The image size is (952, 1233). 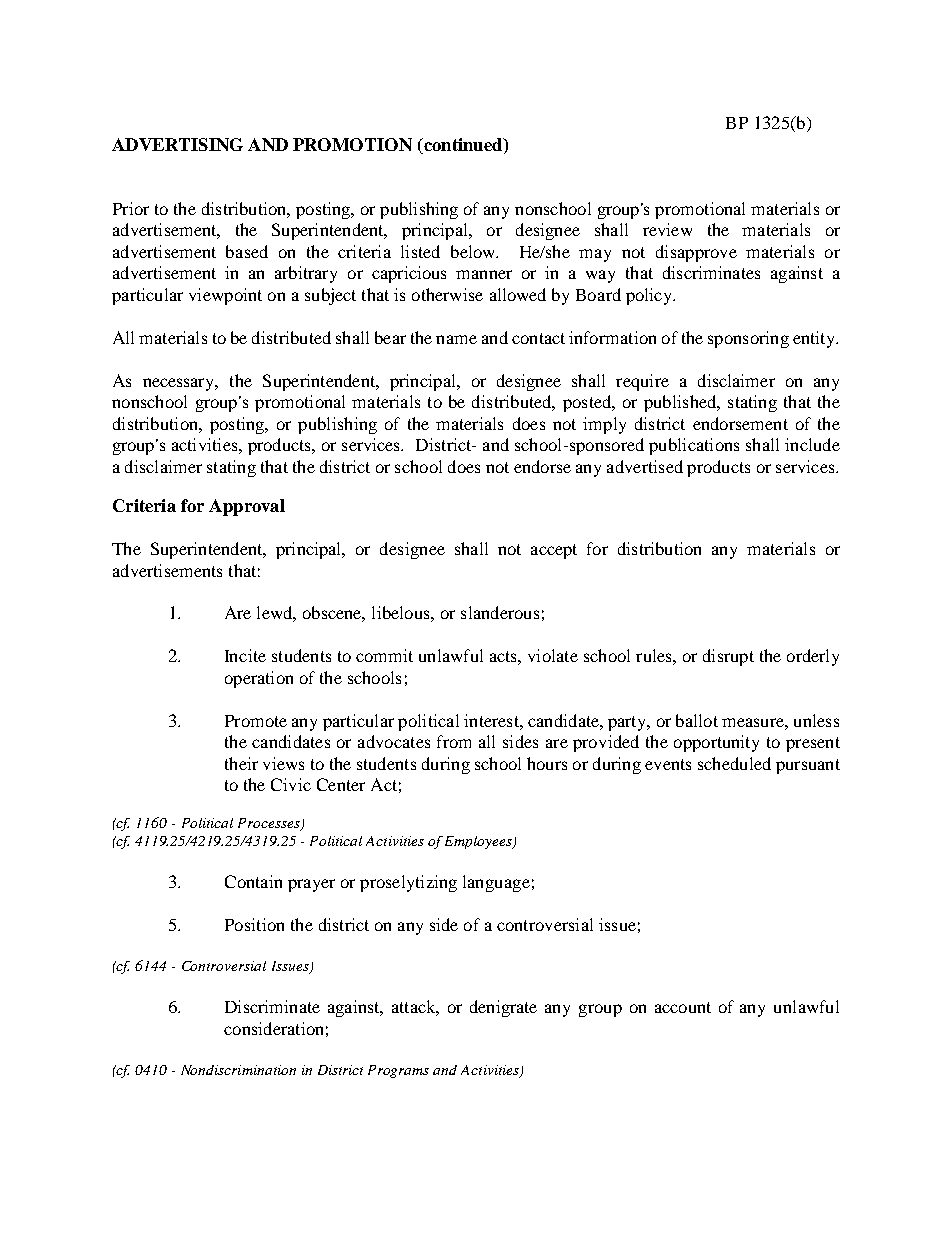 What do you see at coordinates (734, 763) in the screenshot?
I see `scheduled` at bounding box center [734, 763].
